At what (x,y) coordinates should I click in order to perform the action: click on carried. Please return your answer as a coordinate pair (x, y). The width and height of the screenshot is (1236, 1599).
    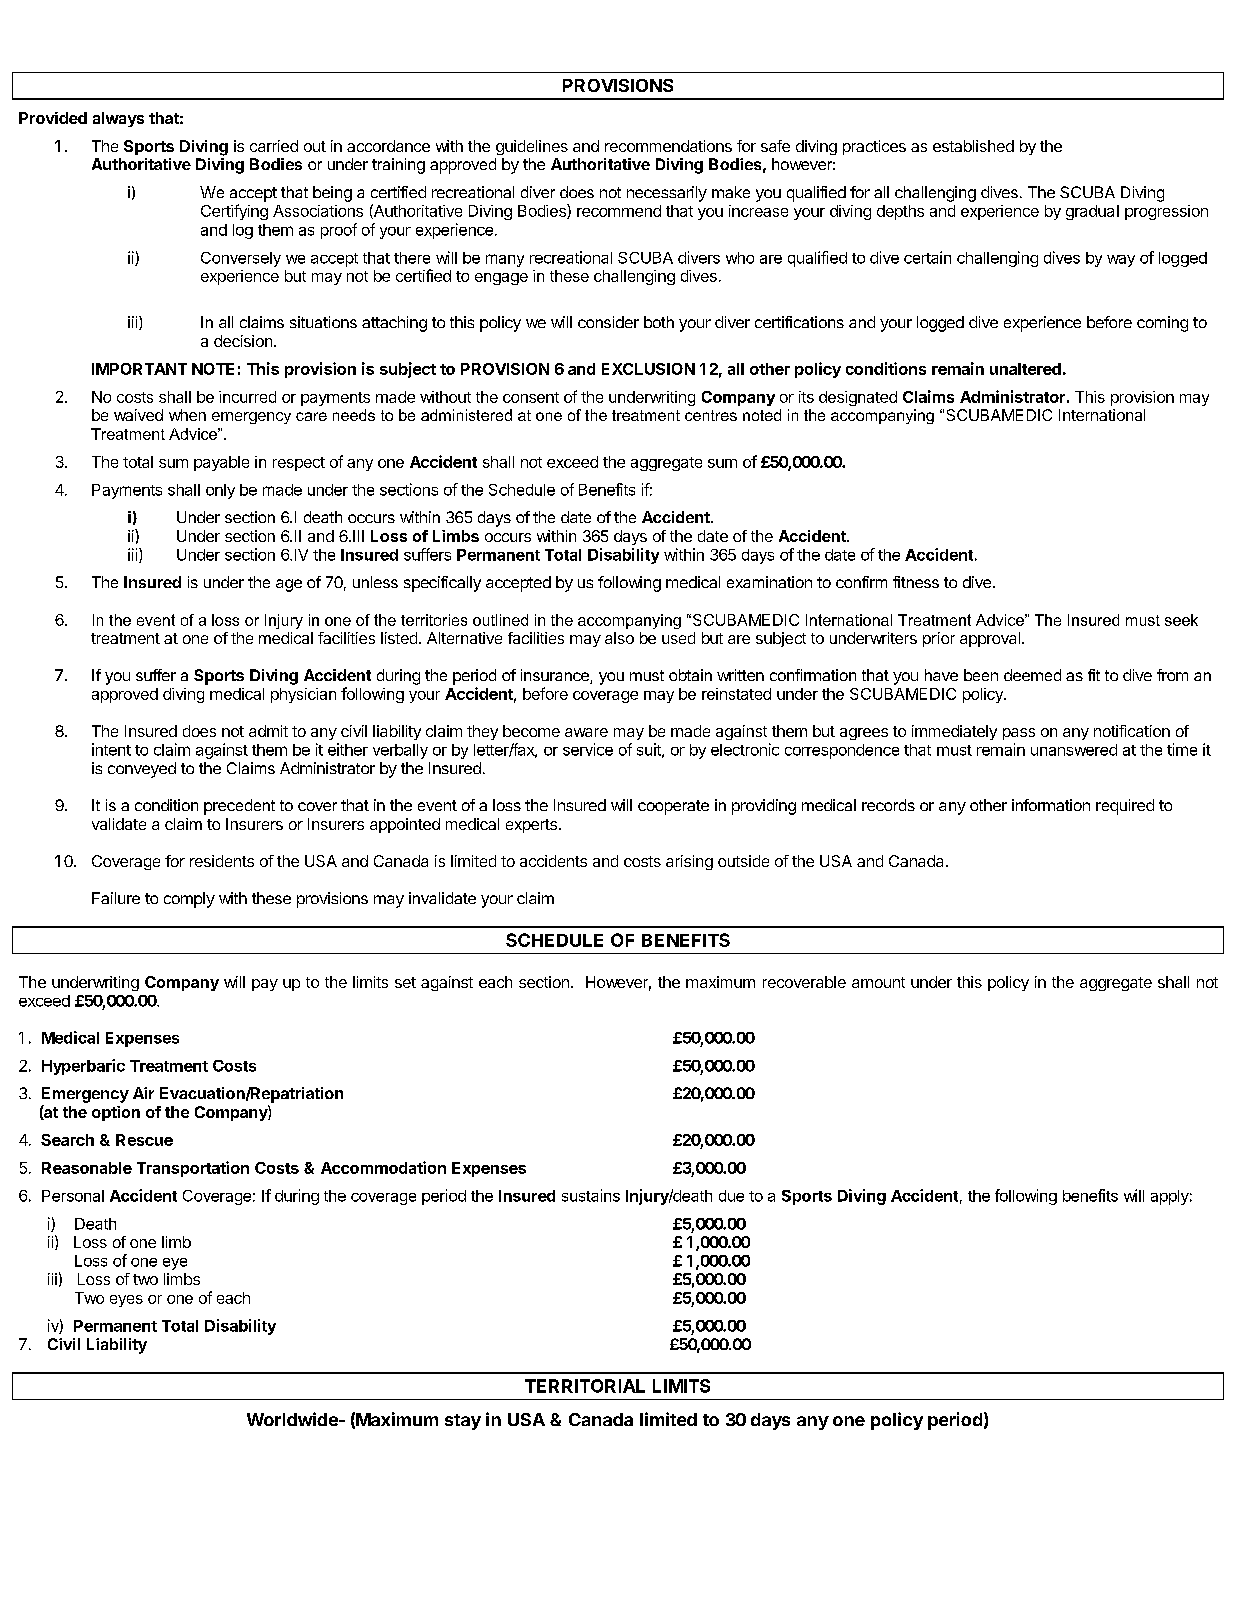
    Looking at the image, I should click on (274, 146).
